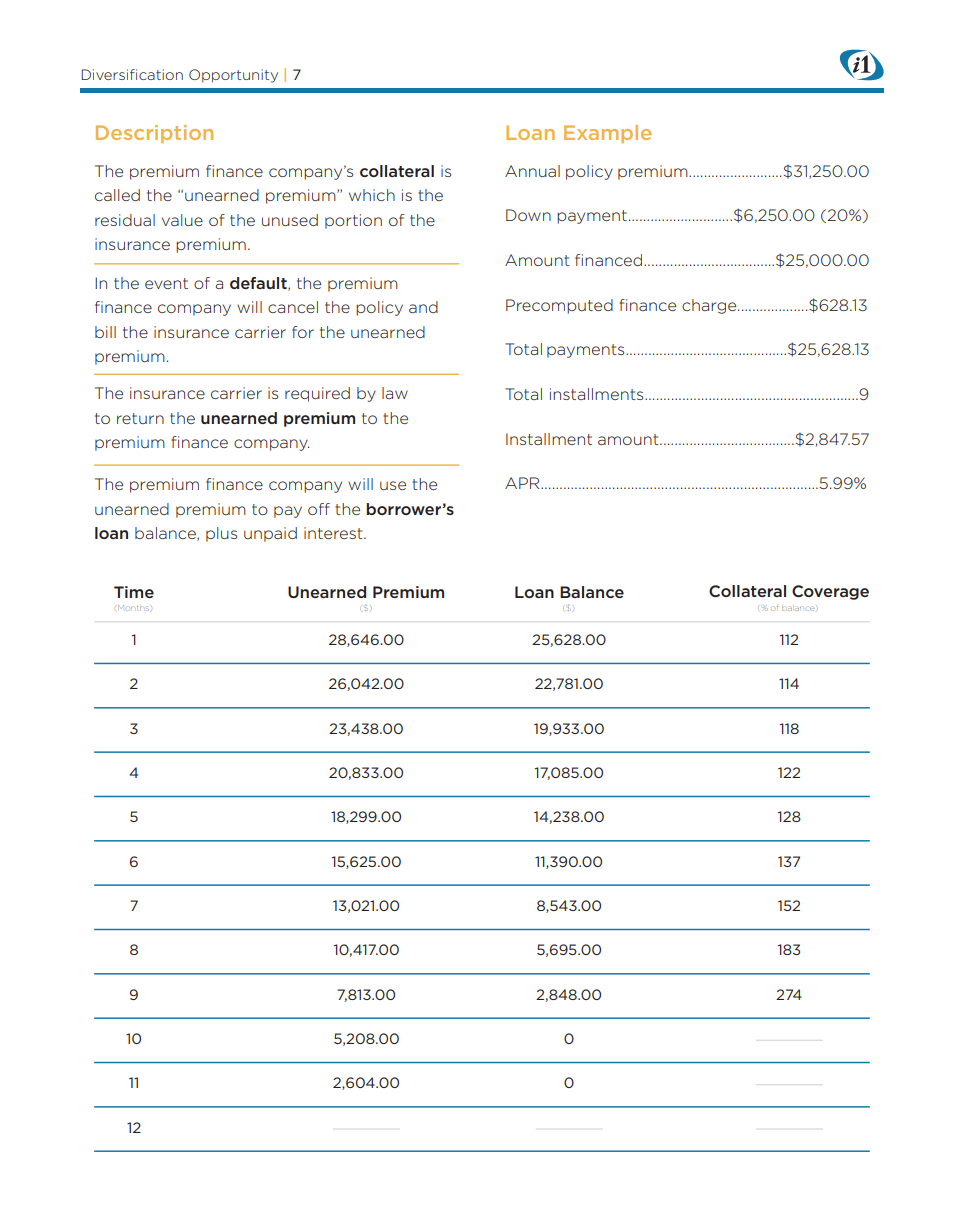 The image size is (964, 1232). What do you see at coordinates (532, 171) in the screenshot?
I see `Annual` at bounding box center [532, 171].
